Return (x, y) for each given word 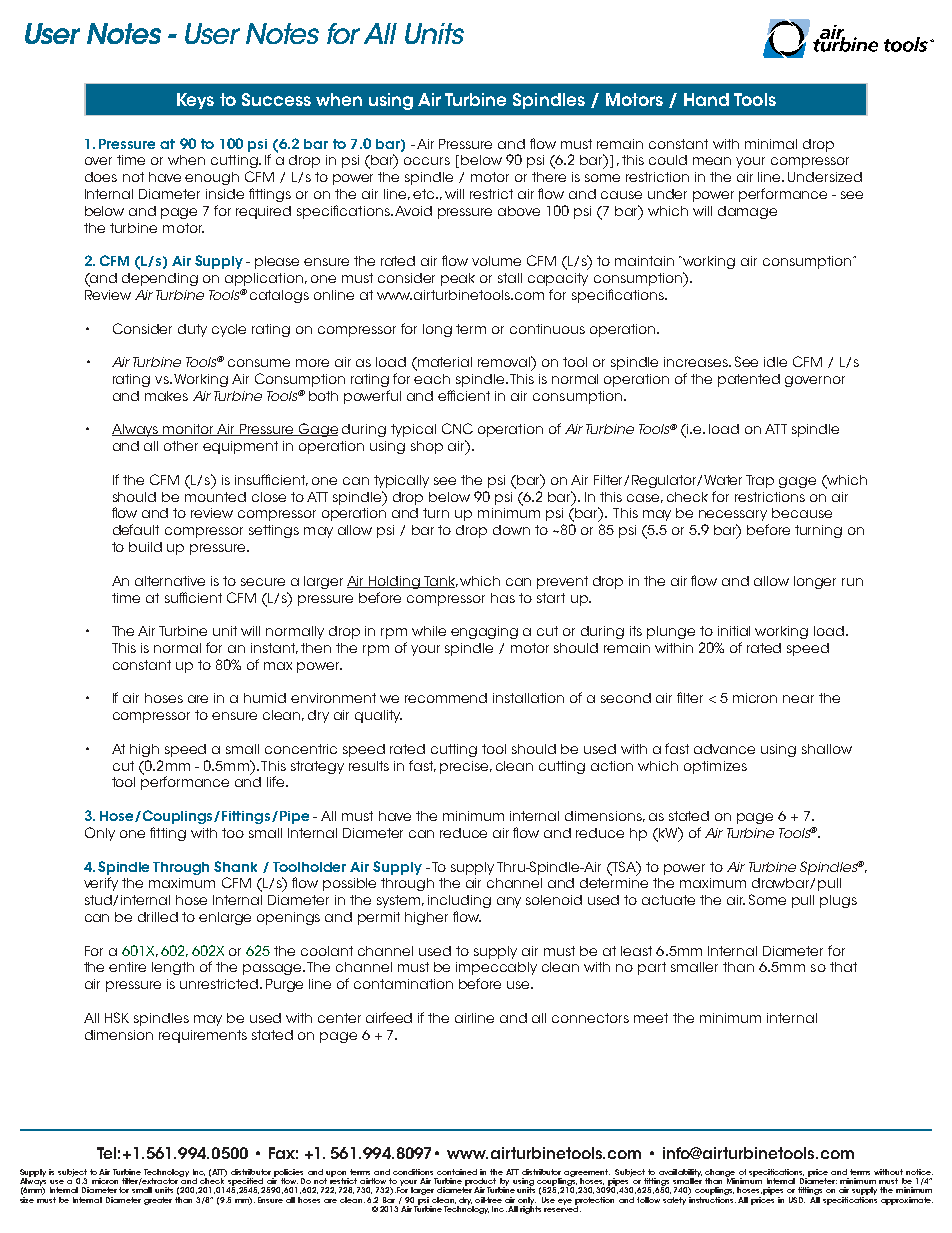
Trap (760, 481)
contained (457, 1172)
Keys (195, 101)
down (511, 530)
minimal (771, 144)
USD (797, 1200)
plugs (838, 901)
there (549, 177)
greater (158, 1201)
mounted (215, 497)
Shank (235, 866)
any (509, 902)
